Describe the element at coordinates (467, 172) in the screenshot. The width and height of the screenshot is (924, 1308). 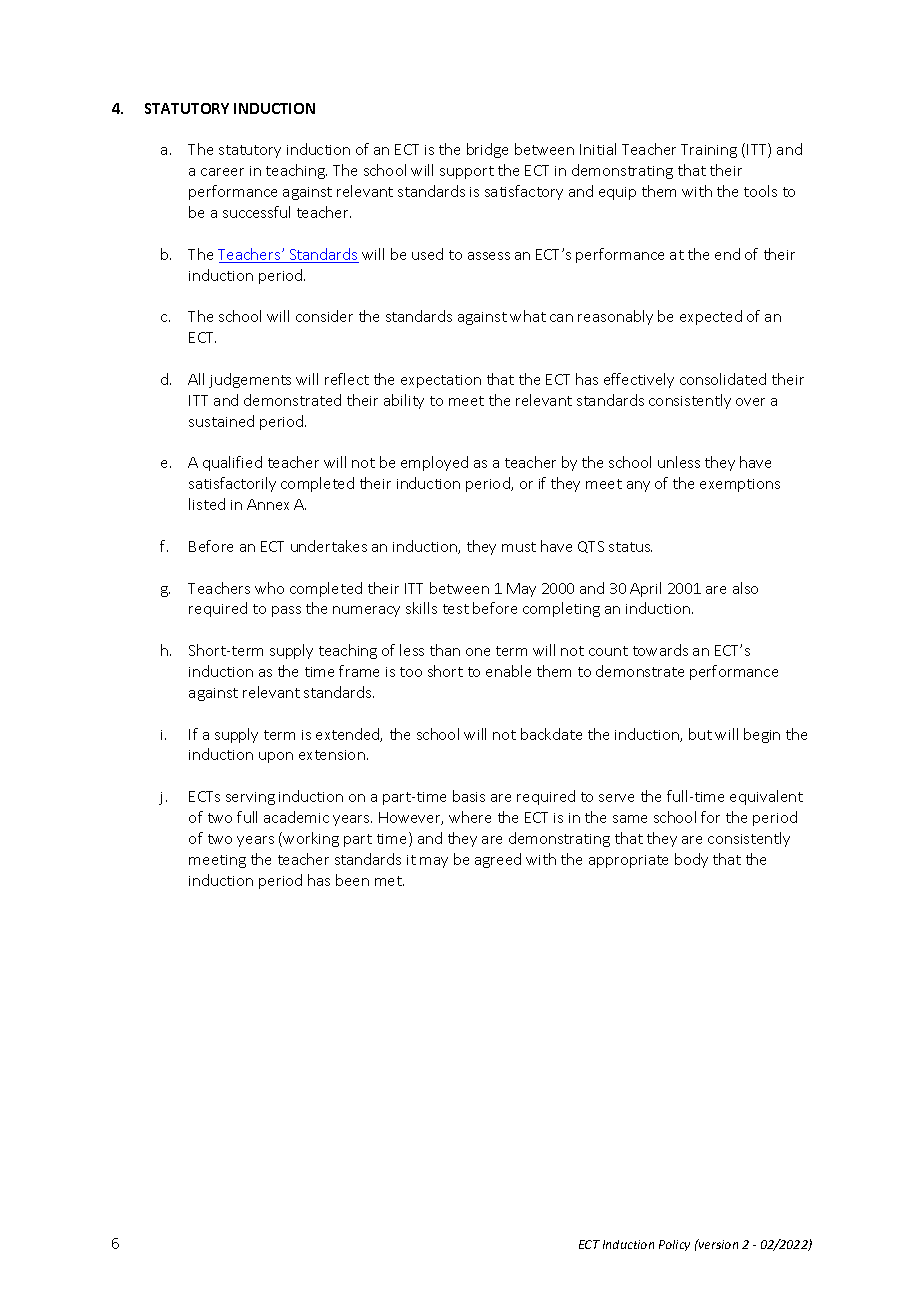
I see `support` at that location.
